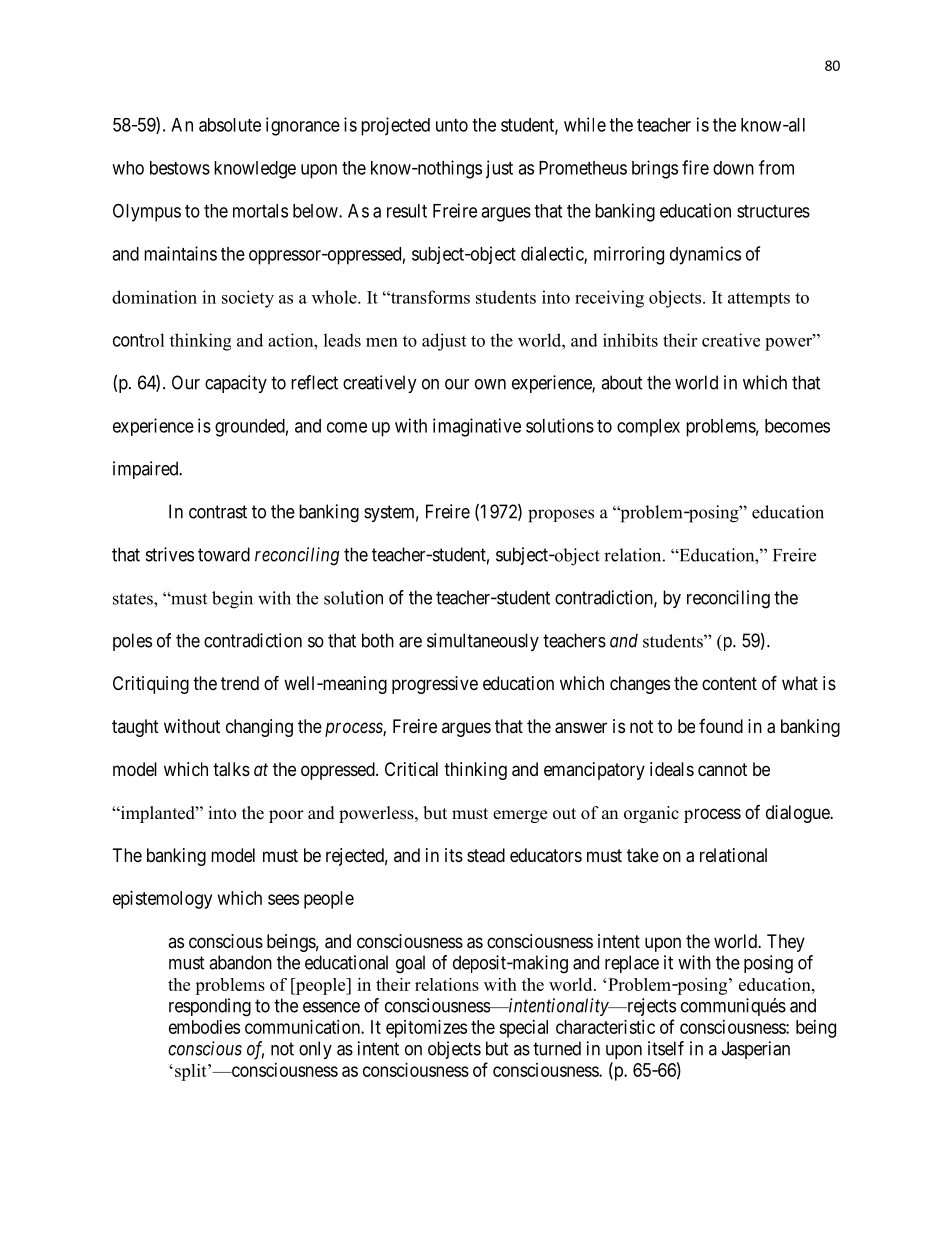  I want to click on complex, so click(648, 428).
